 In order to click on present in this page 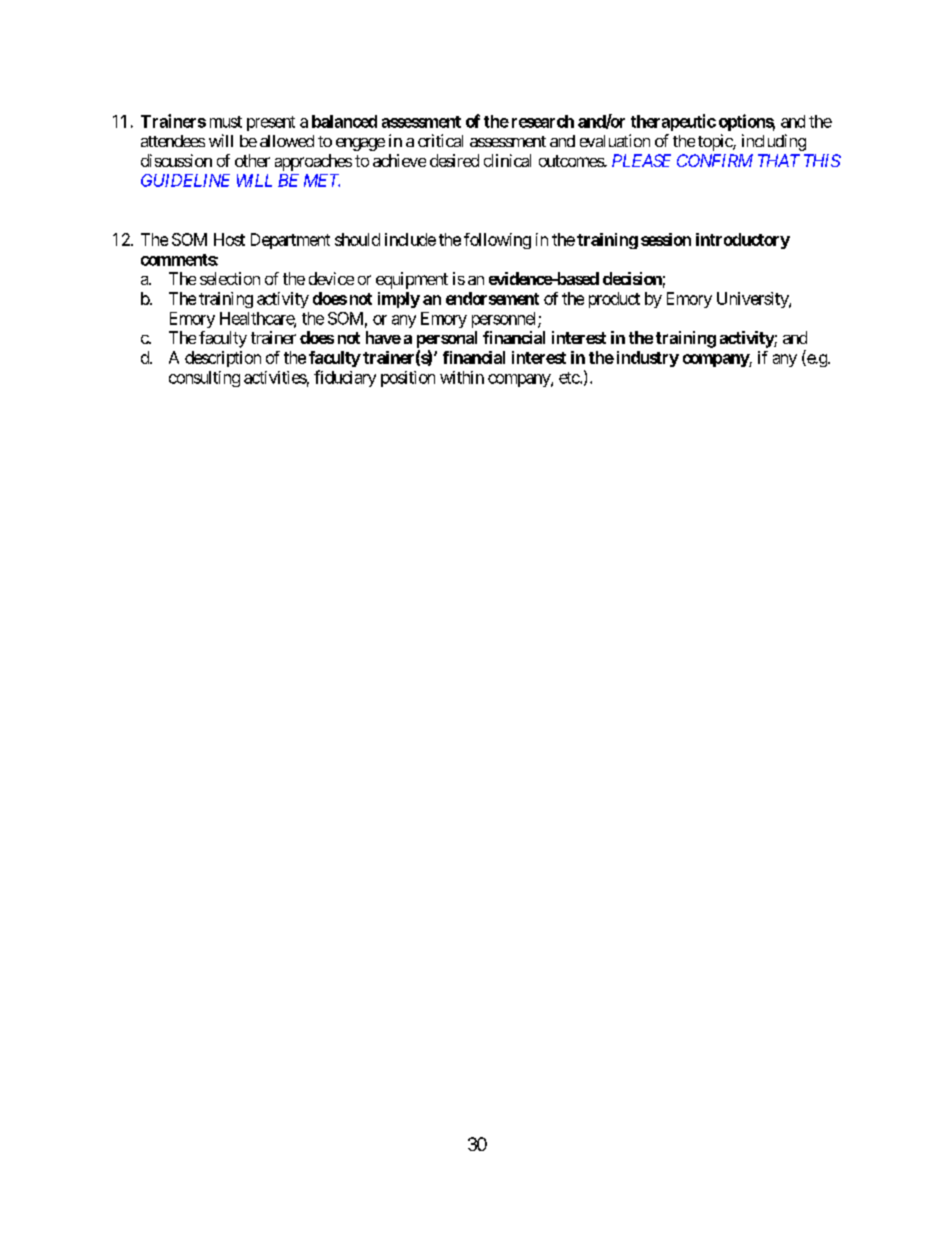, I will do `click(271, 123)`.
